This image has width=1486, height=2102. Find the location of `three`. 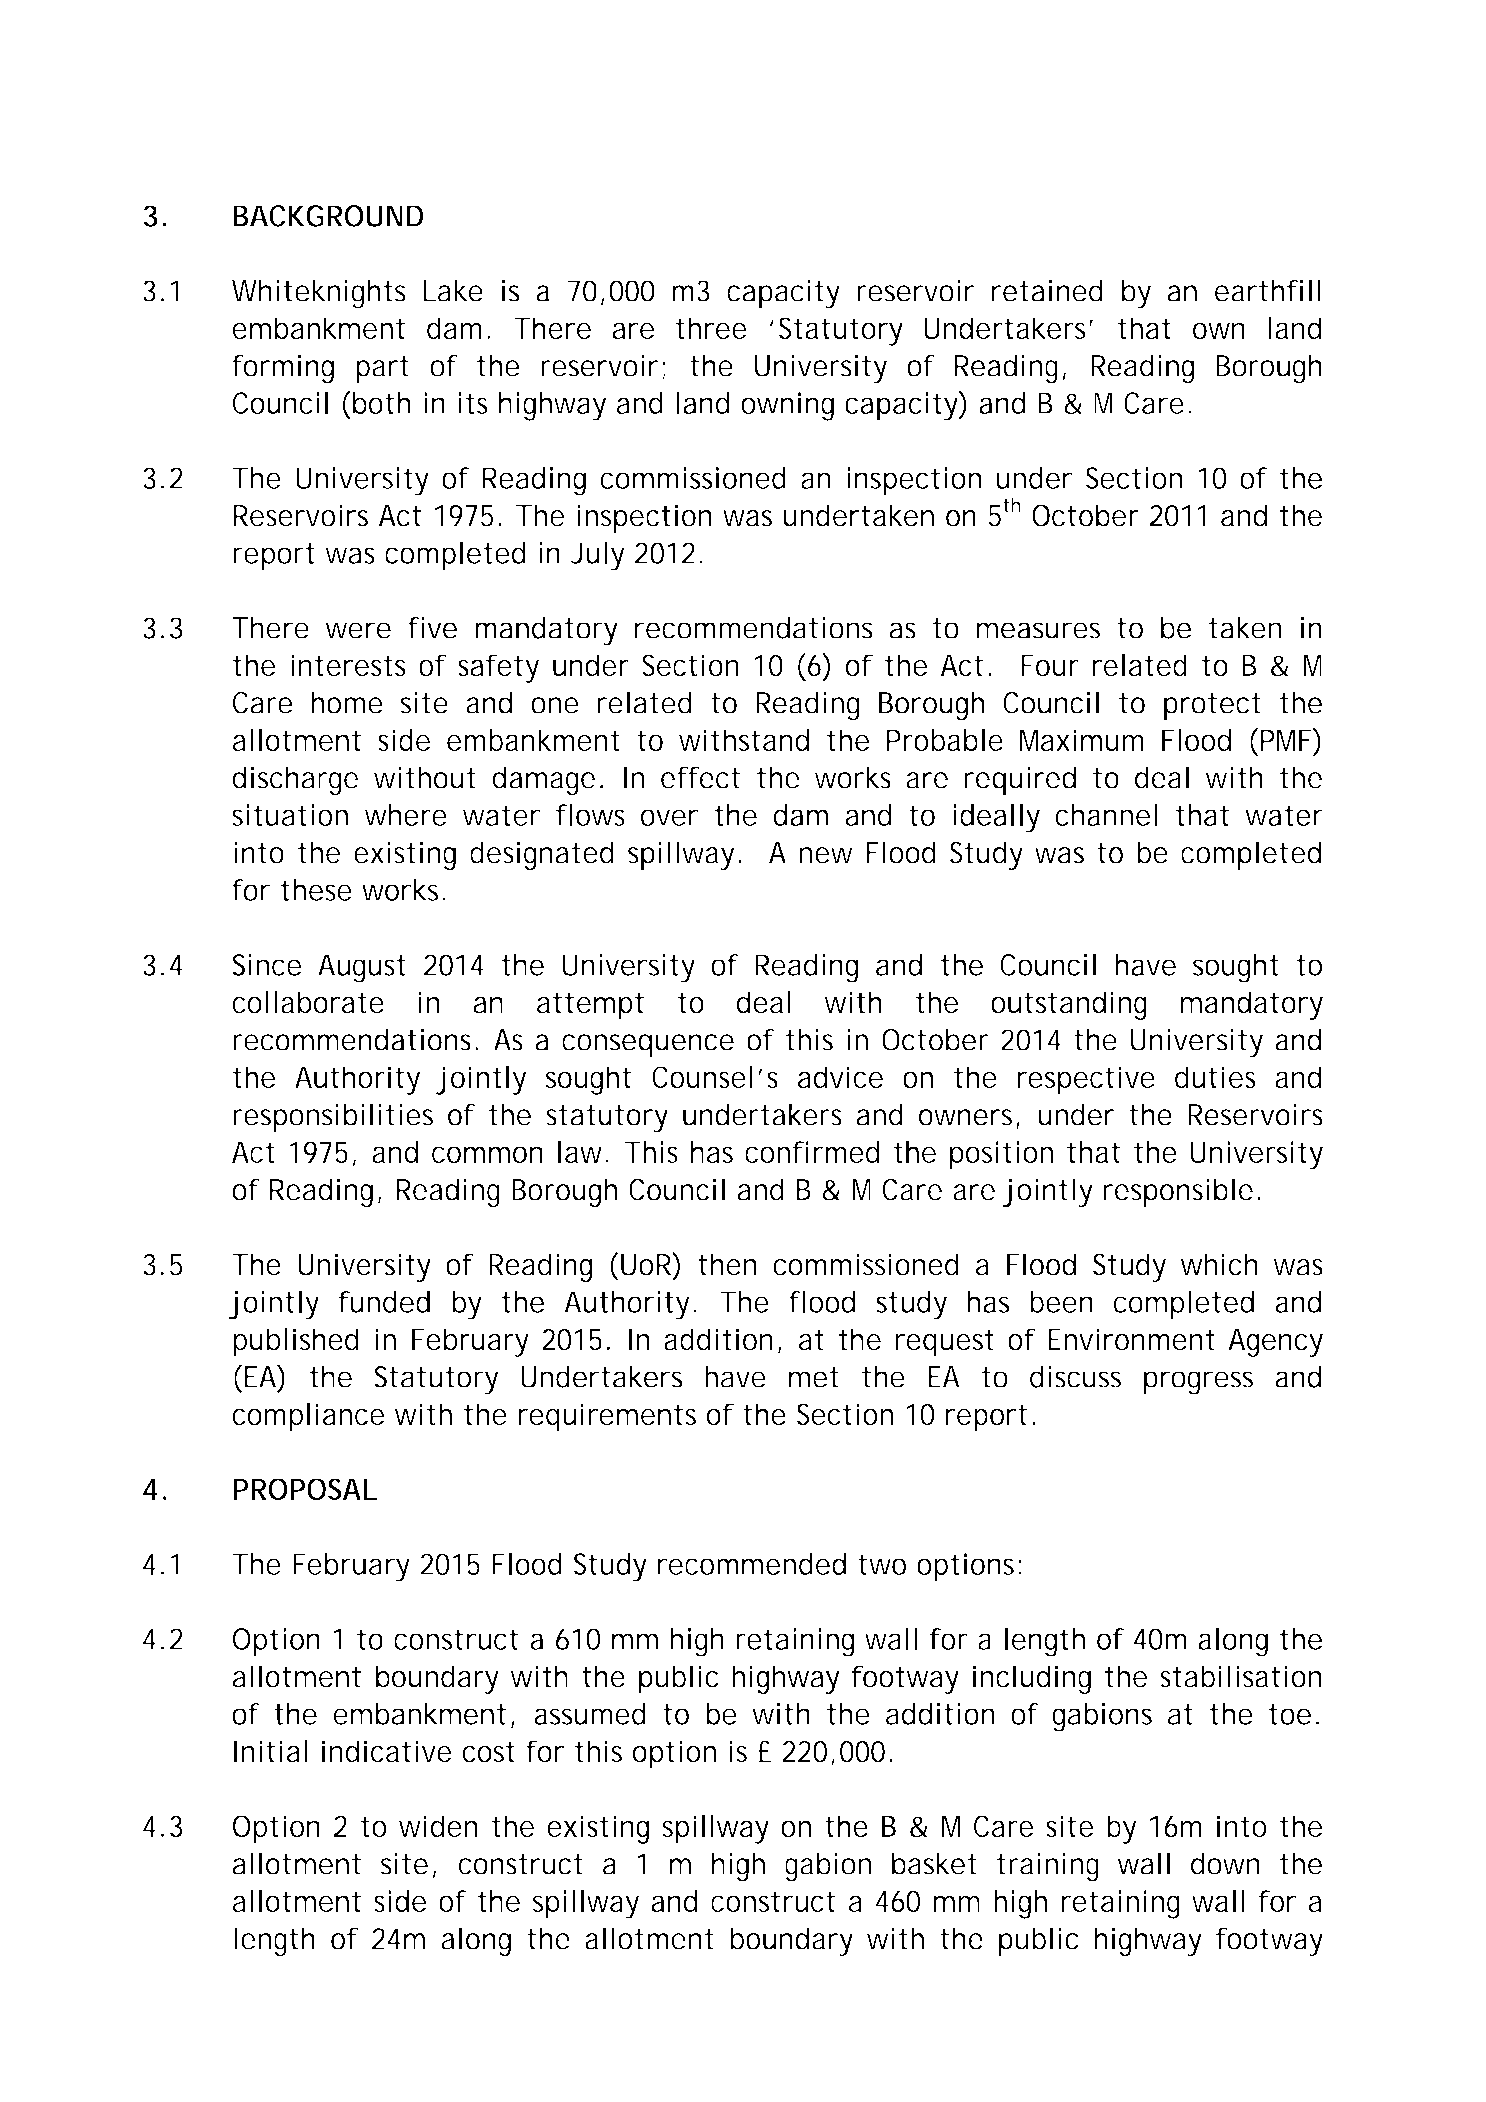

three is located at coordinates (711, 328).
